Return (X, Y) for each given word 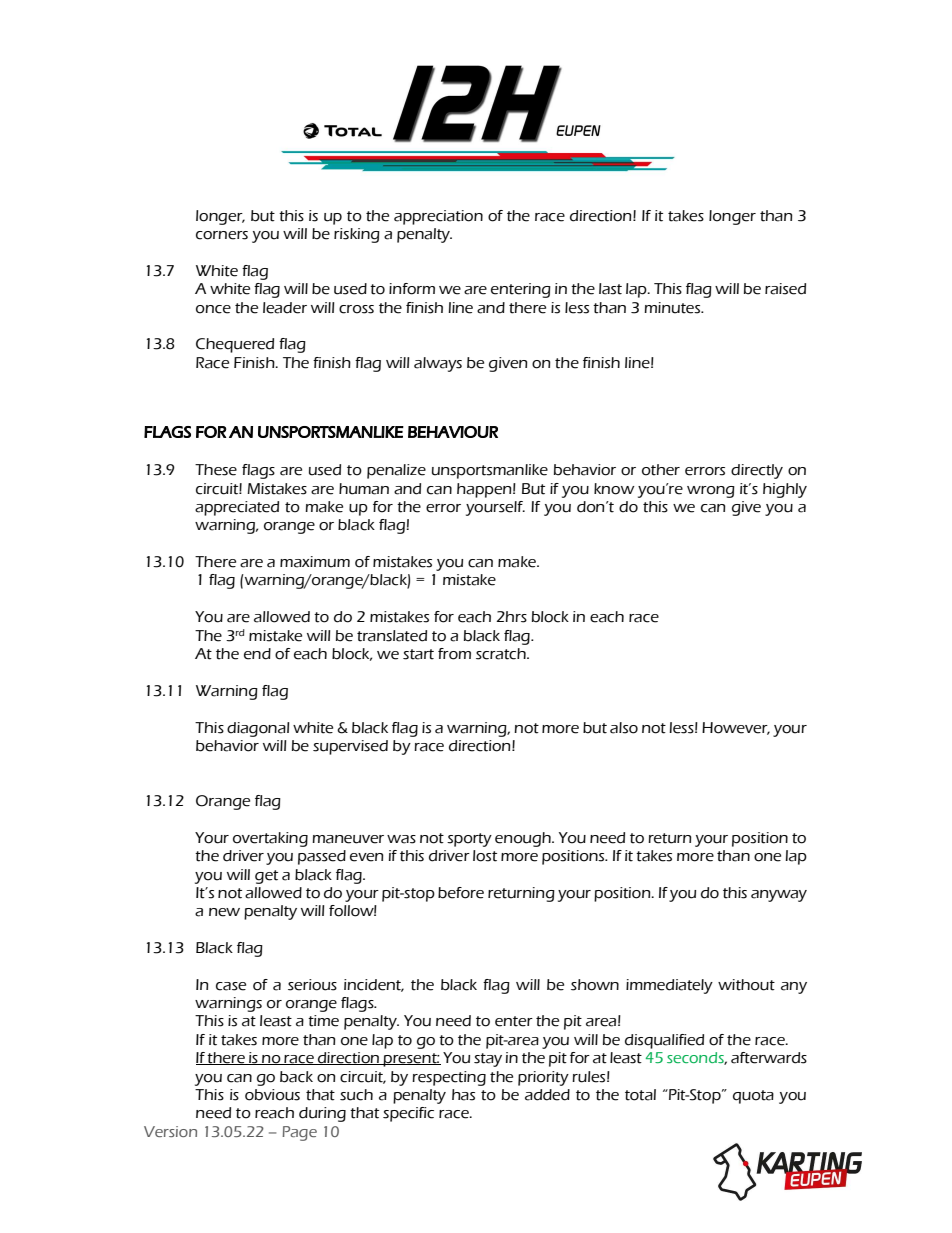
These (216, 470)
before (461, 893)
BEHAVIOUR (453, 432)
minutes (673, 308)
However (736, 728)
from (454, 654)
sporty (469, 840)
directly (757, 471)
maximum (315, 562)
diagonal (258, 729)
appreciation (438, 217)
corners (222, 235)
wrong (711, 492)
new (224, 912)
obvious (272, 1095)
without (746, 985)
